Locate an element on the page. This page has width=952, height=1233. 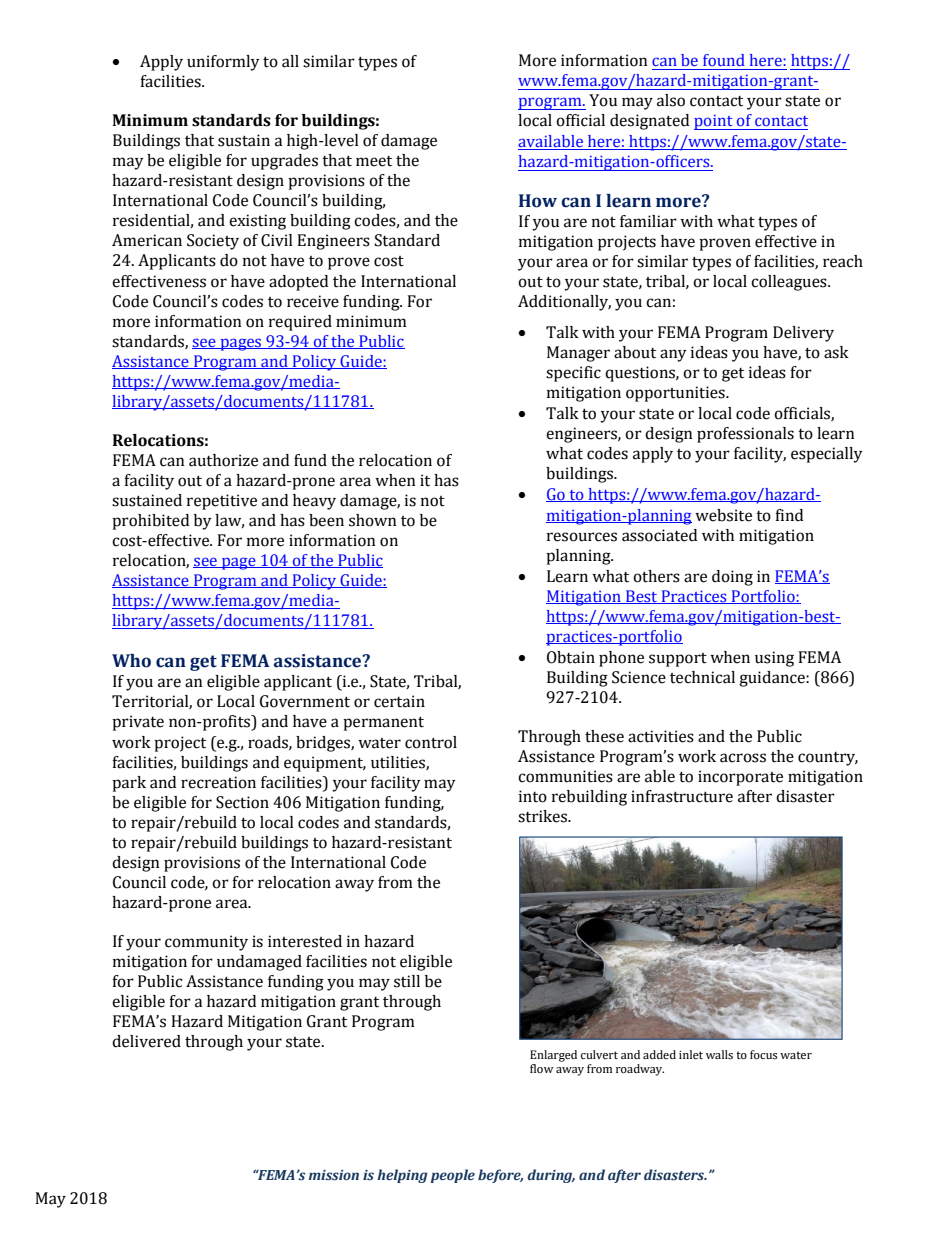
meet is located at coordinates (374, 161).
